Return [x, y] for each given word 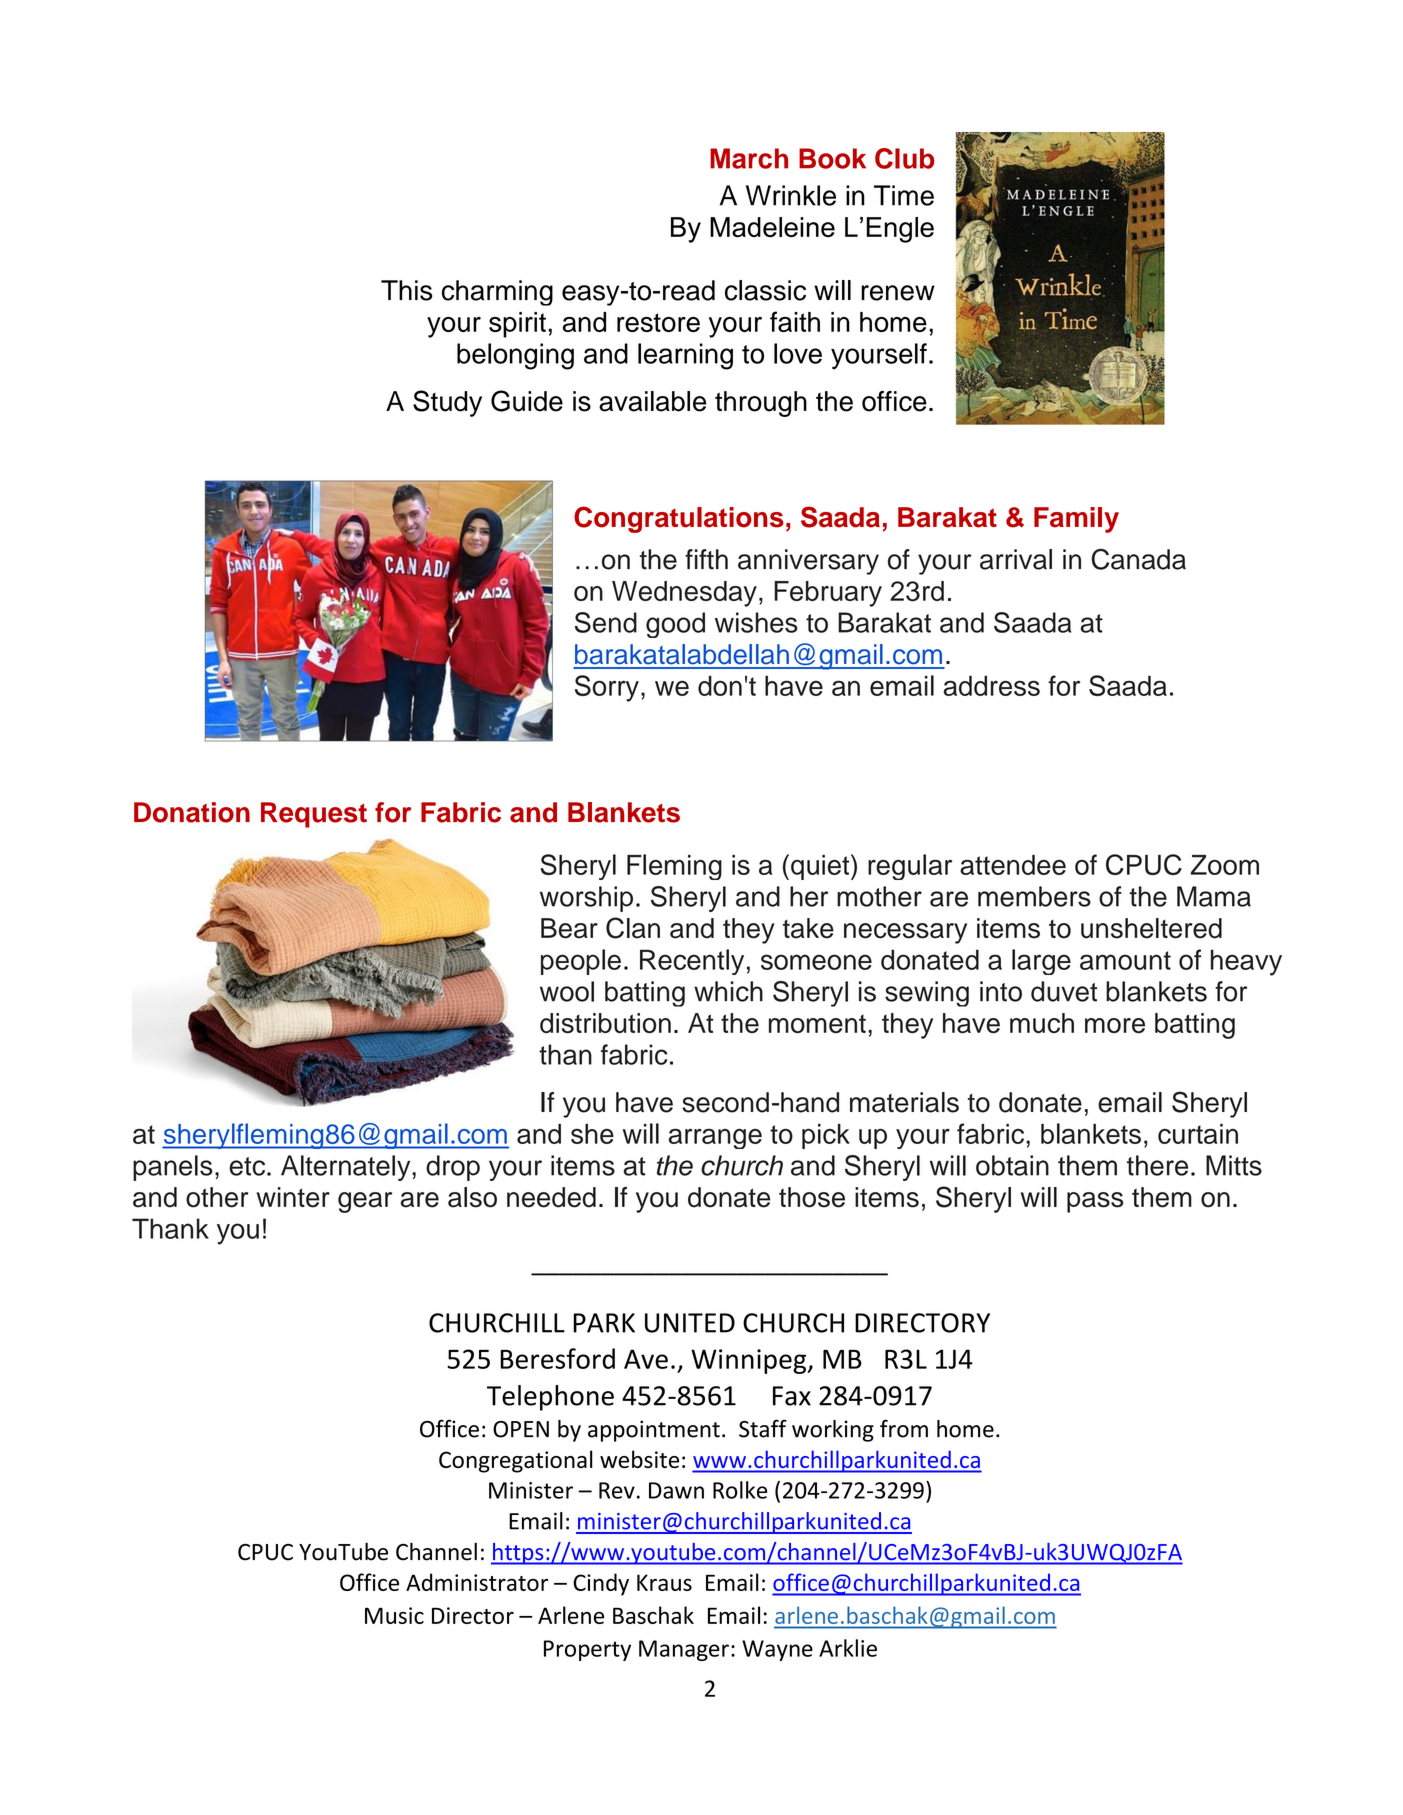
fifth [706, 559]
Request [314, 815]
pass [1095, 1202]
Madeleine [772, 227]
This [406, 290]
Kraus [664, 1582]
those [812, 1197]
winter [293, 1197]
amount [1125, 960]
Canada [1139, 559]
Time [904, 195]
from [904, 1428]
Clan [633, 928]
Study [447, 403]
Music [394, 1615]
